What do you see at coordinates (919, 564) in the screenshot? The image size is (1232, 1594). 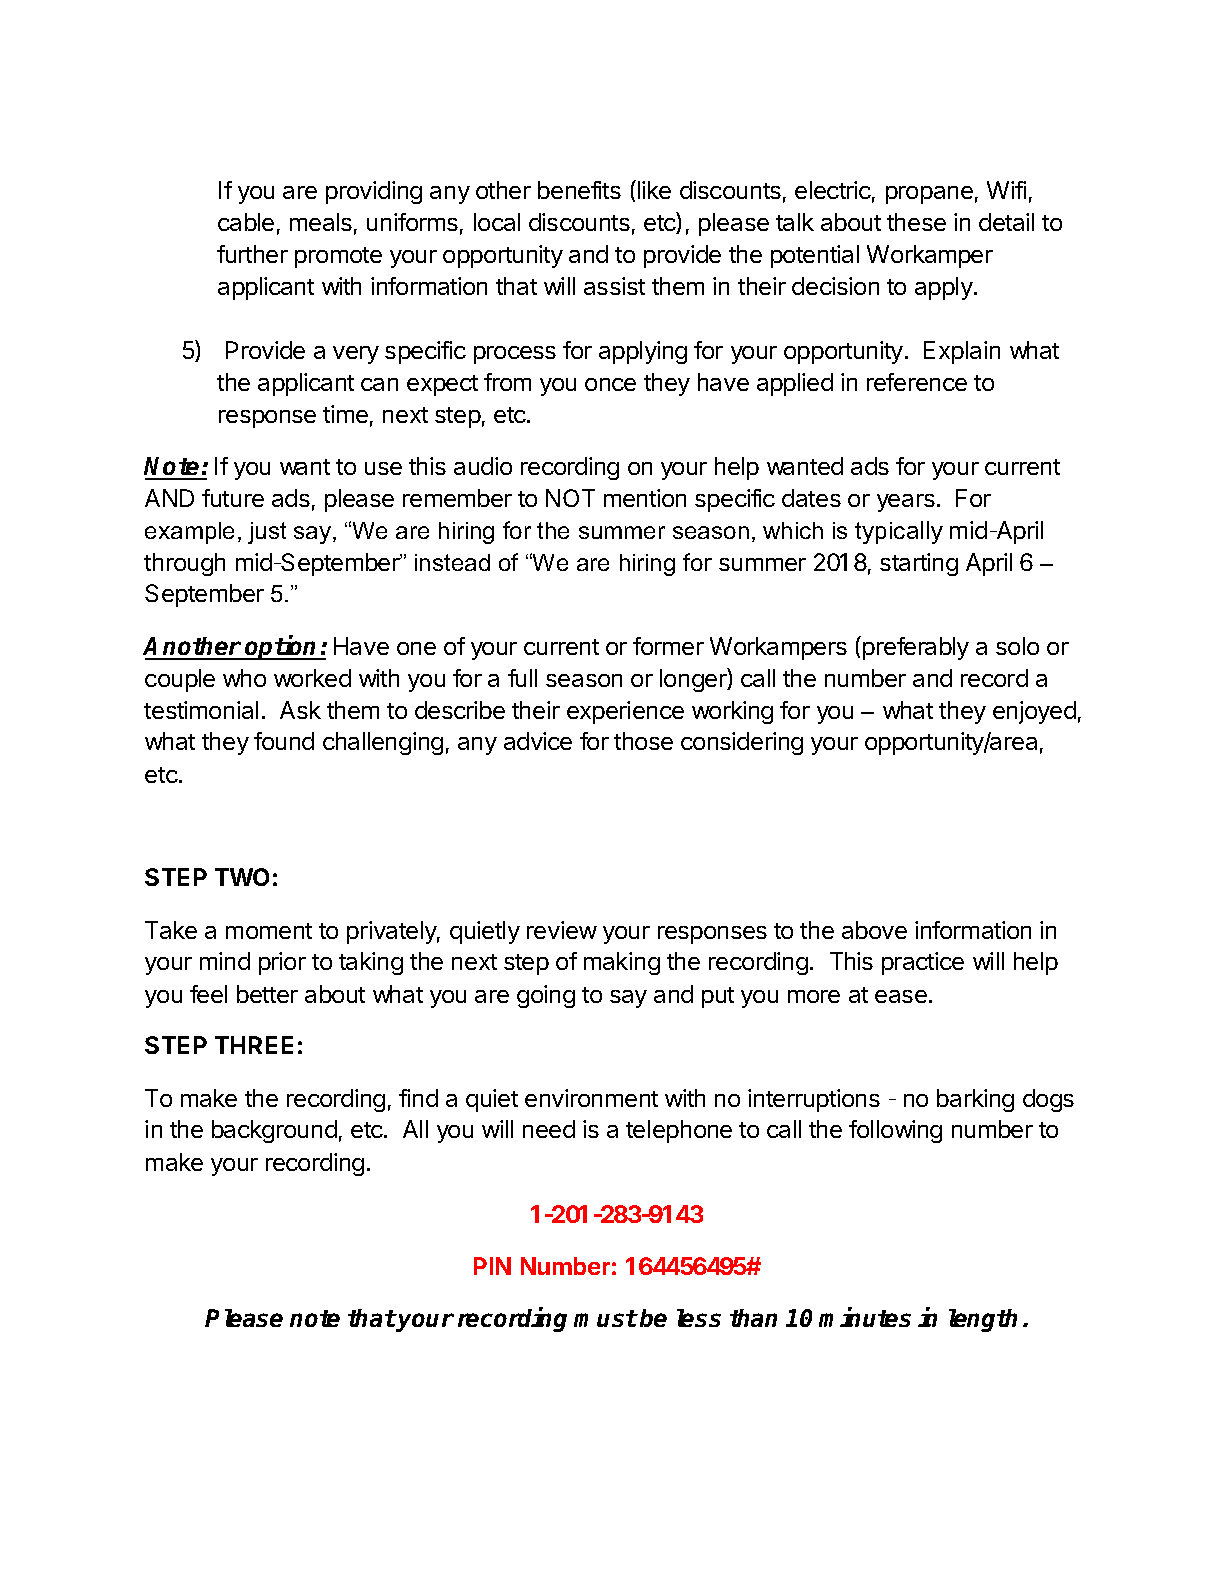 I see `starting` at bounding box center [919, 564].
